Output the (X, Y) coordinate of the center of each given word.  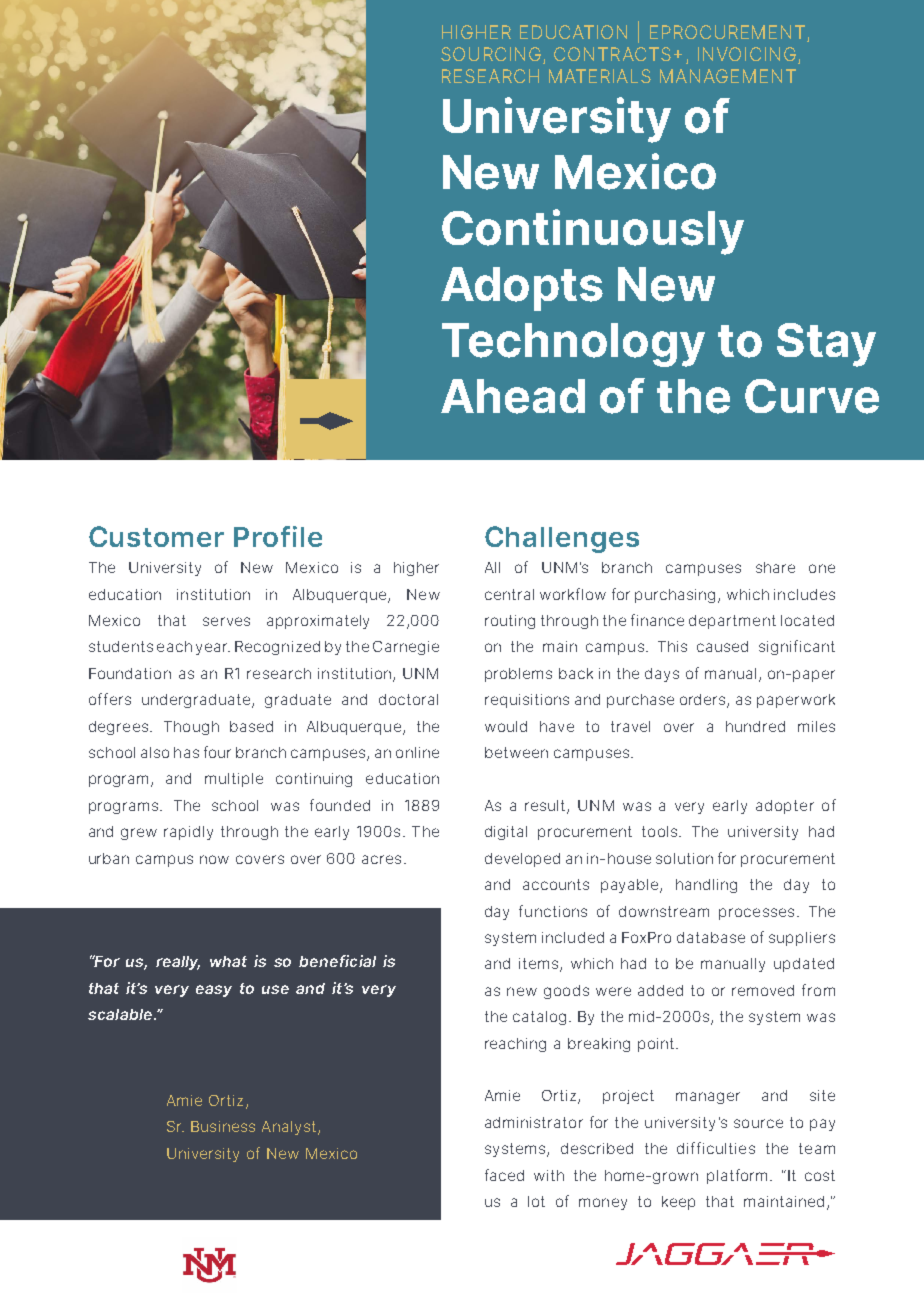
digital (506, 833)
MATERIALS (600, 76)
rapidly (188, 833)
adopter (785, 807)
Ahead (513, 396)
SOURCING (491, 54)
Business (223, 1126)
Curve (812, 396)
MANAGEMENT (728, 76)
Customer (156, 536)
